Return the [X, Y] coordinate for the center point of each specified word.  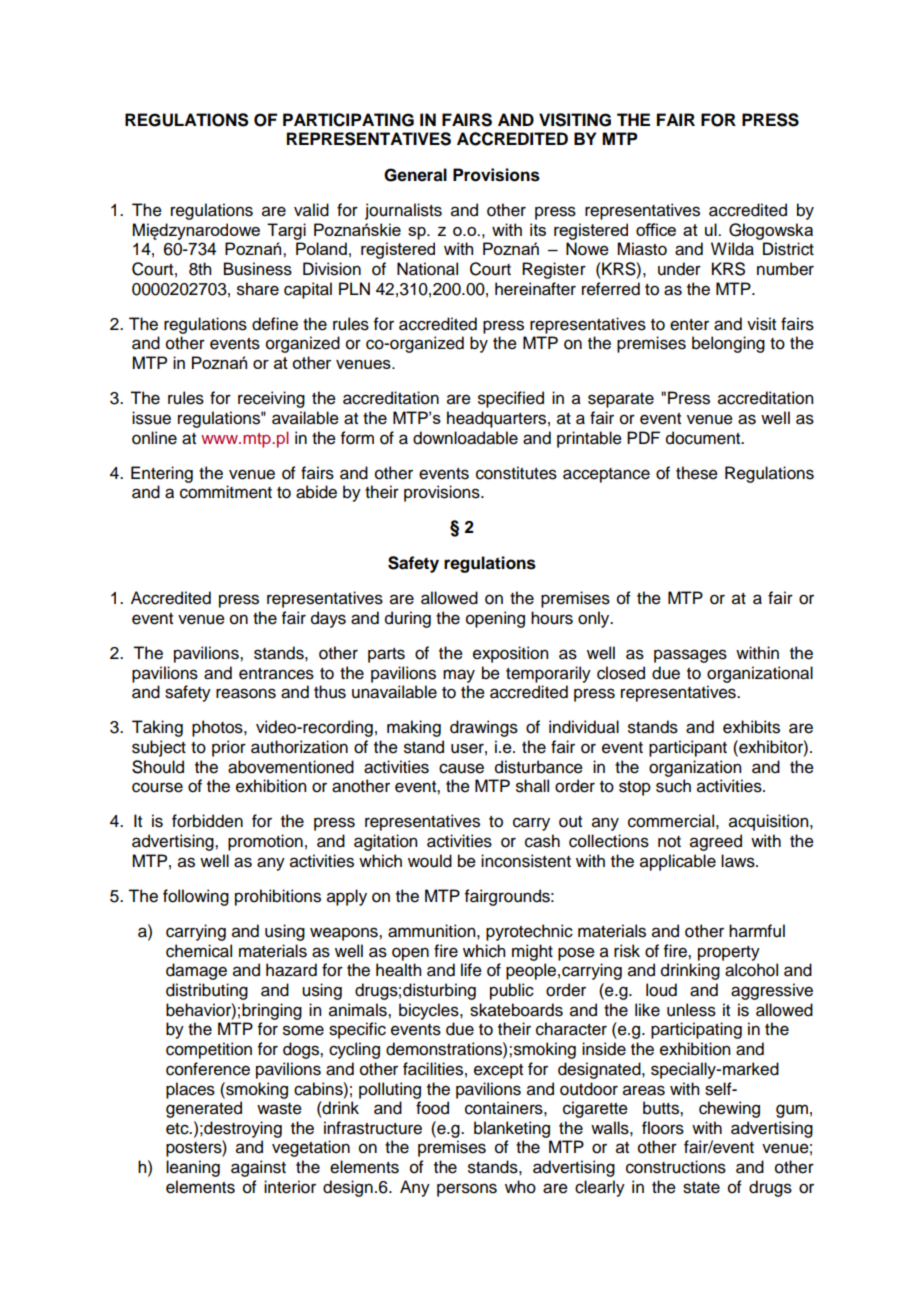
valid [311, 210]
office [656, 229]
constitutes [516, 473]
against [258, 1168]
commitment [226, 492]
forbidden [207, 821]
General [415, 175]
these [697, 473]
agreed [716, 842]
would [430, 861]
